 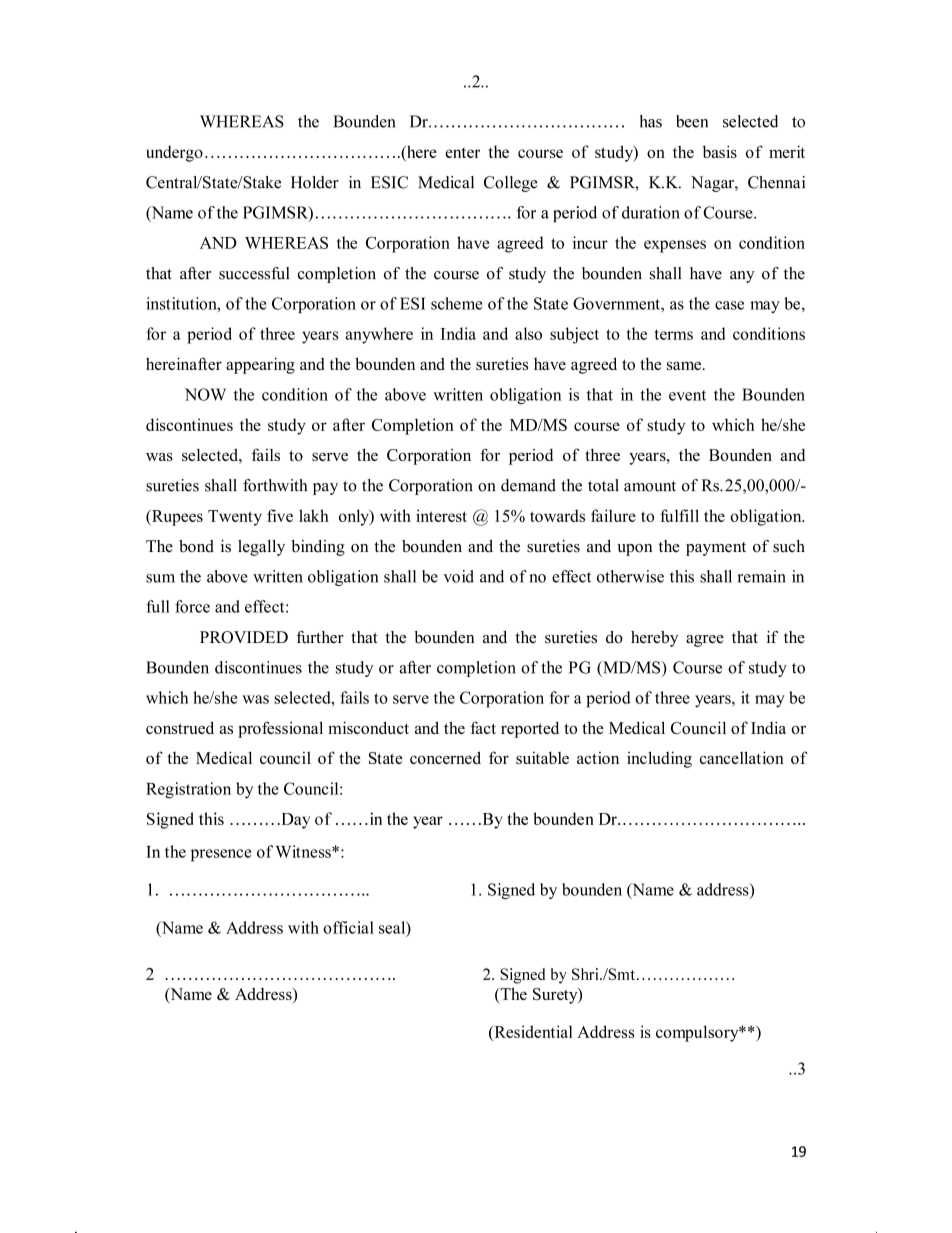 What do you see at coordinates (511, 184) in the page?
I see `College` at bounding box center [511, 184].
